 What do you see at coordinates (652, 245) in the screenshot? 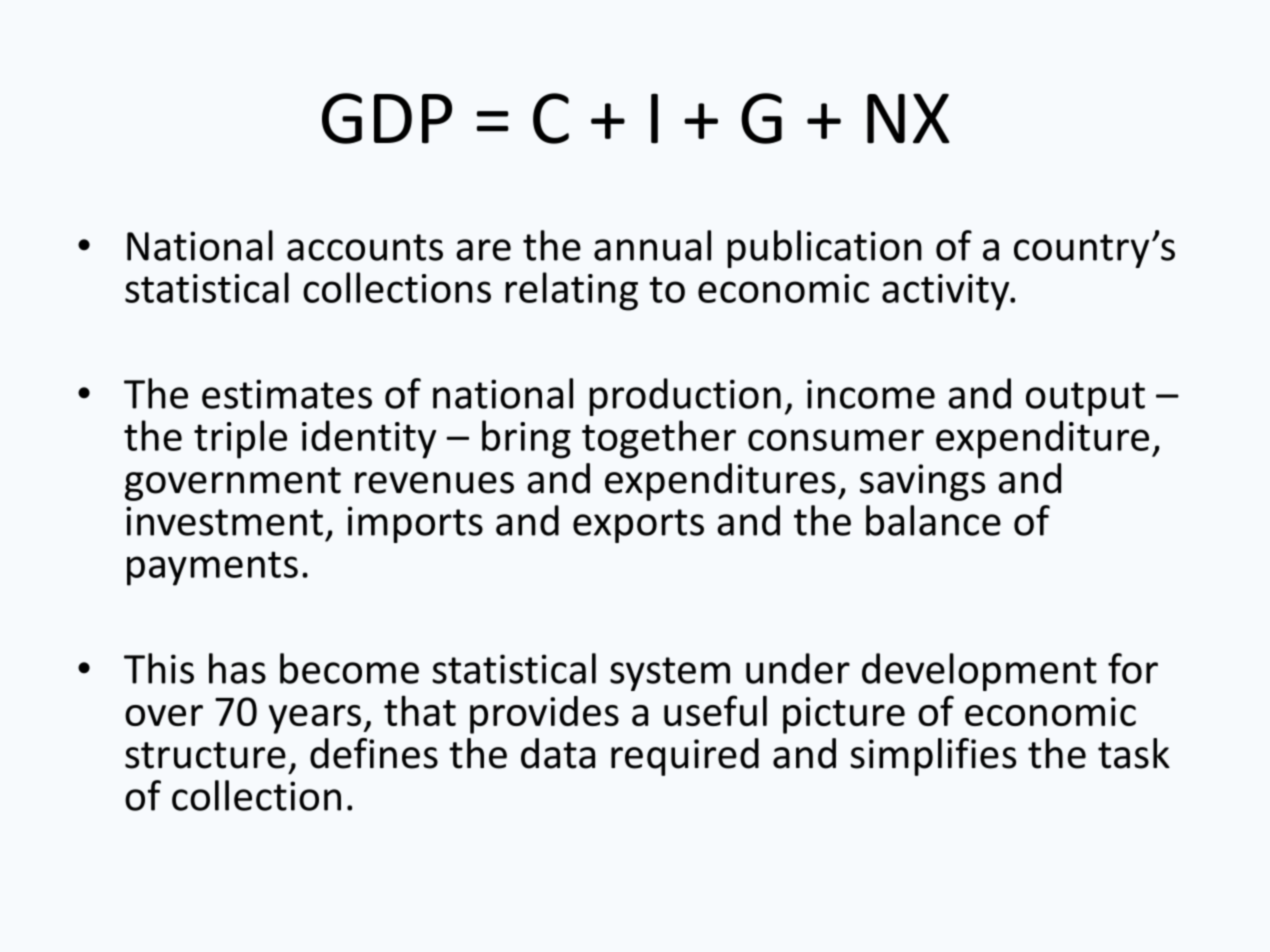
I see `annual` at bounding box center [652, 245].
